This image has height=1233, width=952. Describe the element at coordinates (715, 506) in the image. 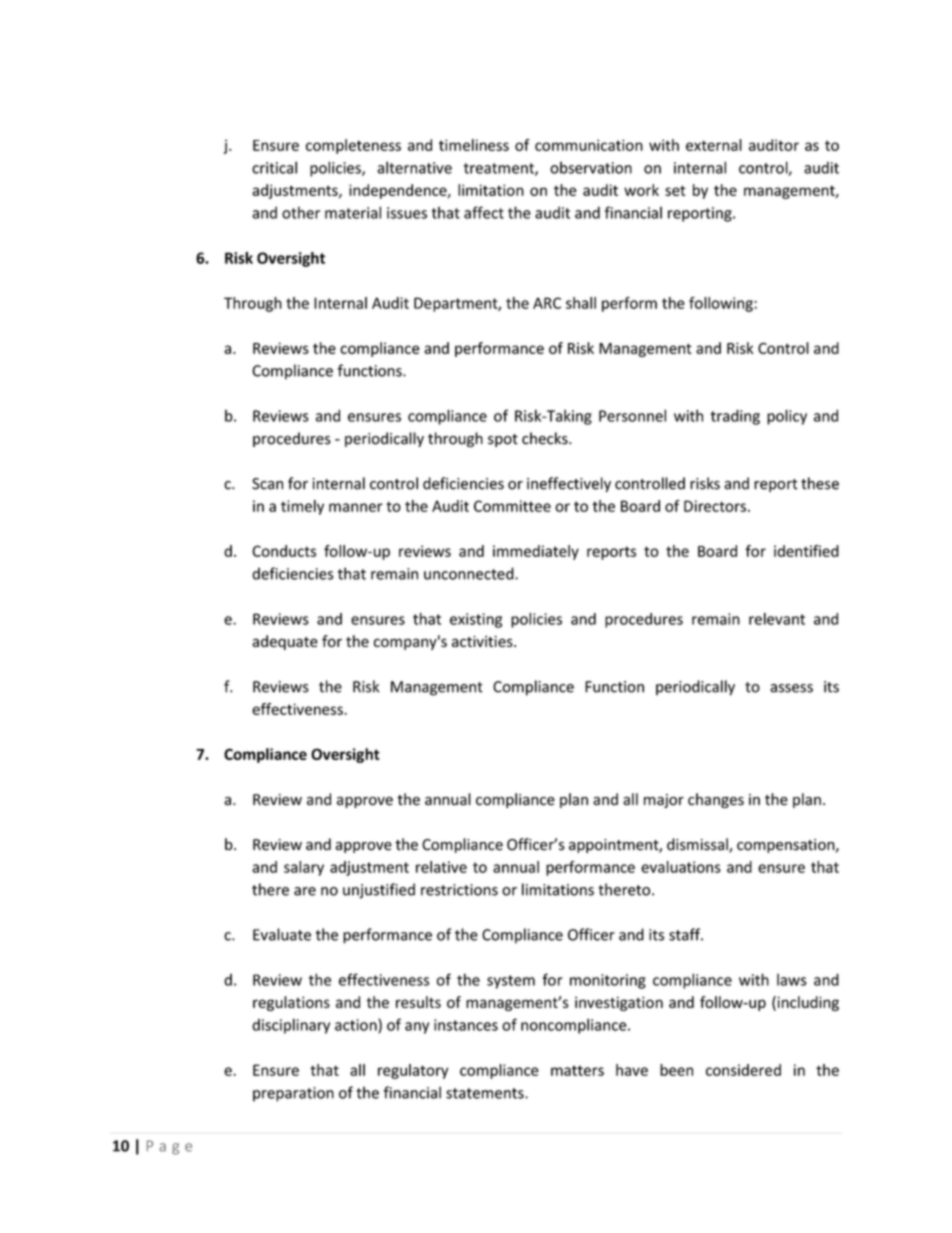

I see `Directors` at that location.
